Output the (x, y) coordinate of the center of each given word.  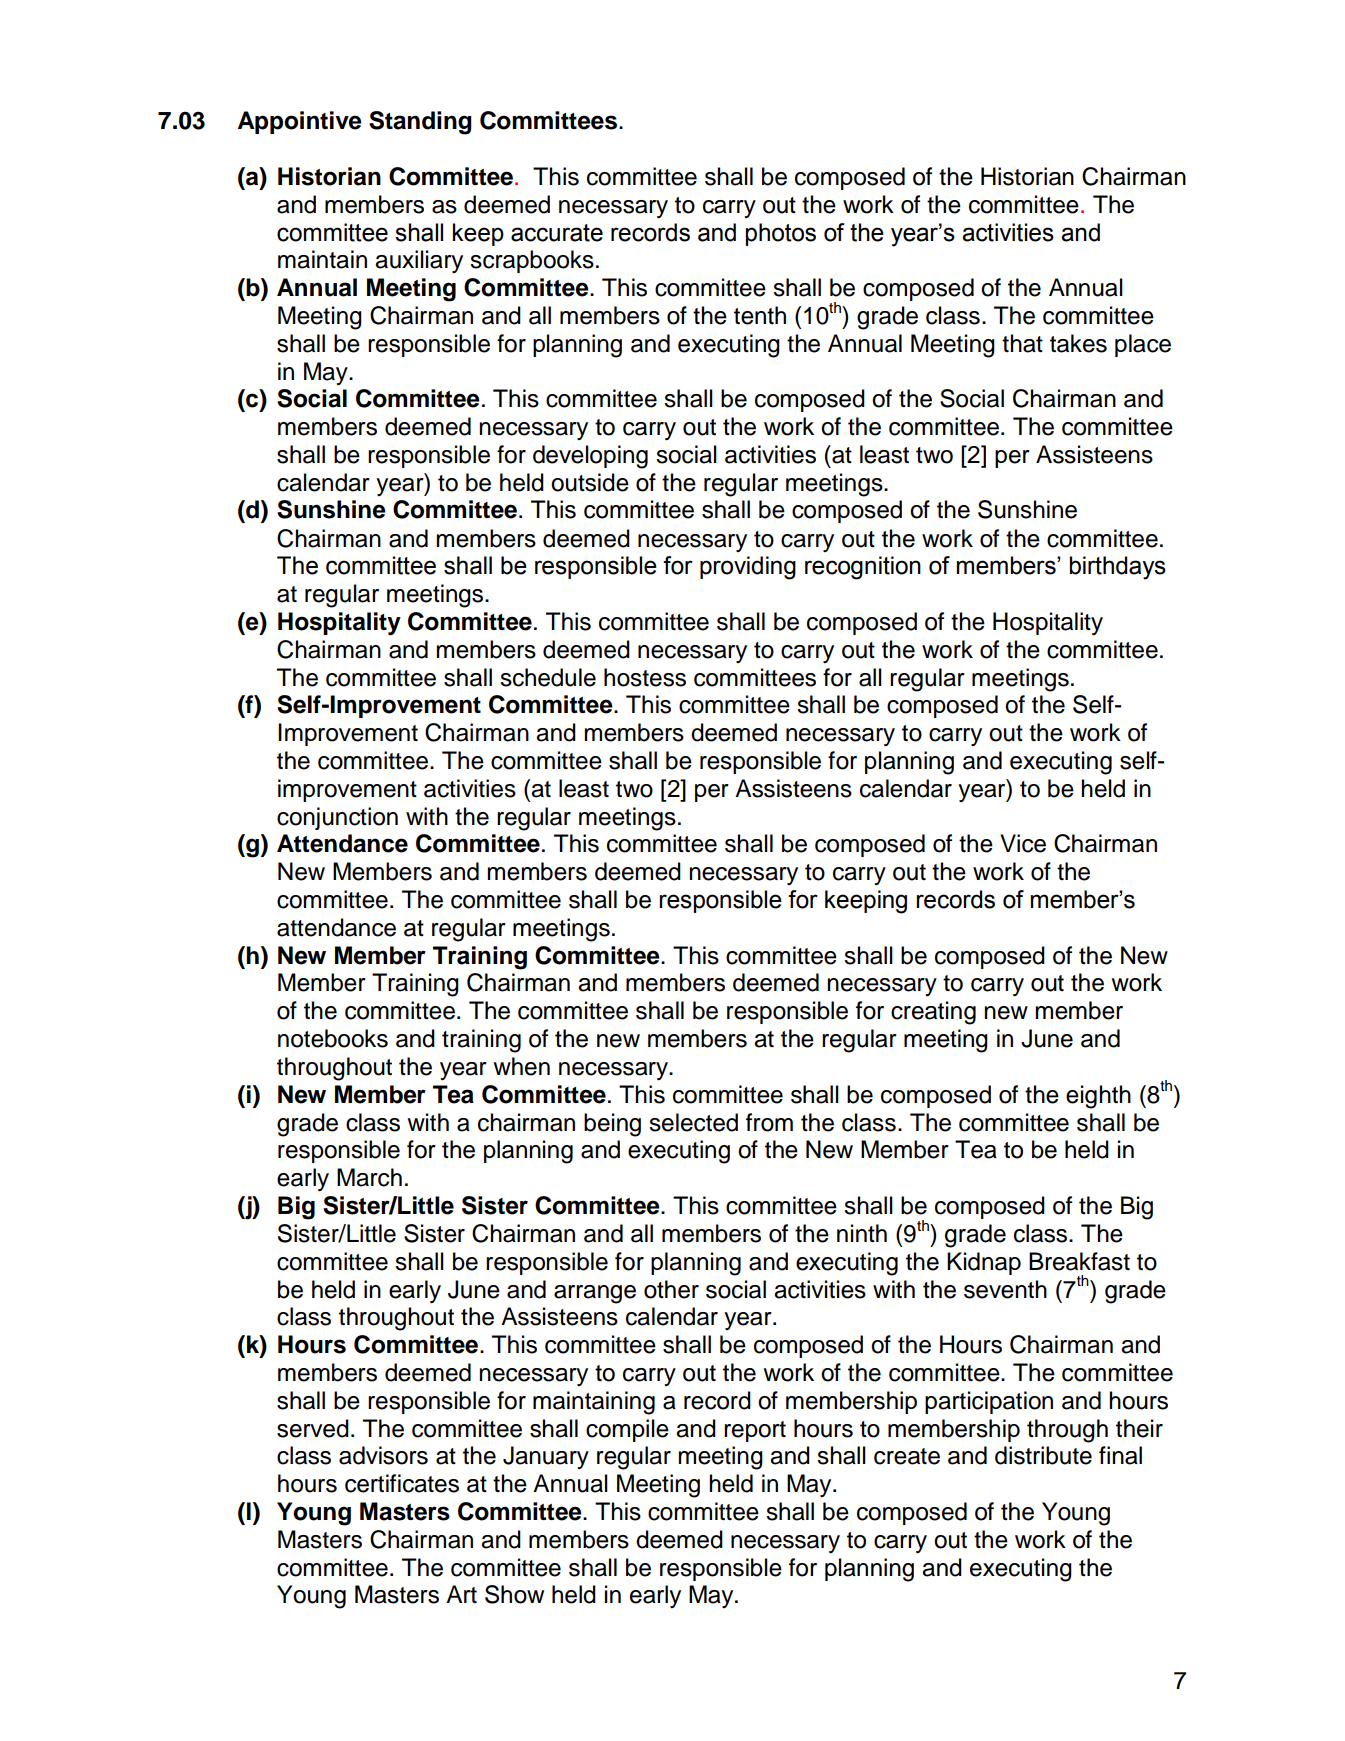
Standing (420, 123)
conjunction (337, 818)
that (1022, 343)
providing (748, 568)
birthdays (1118, 568)
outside (590, 482)
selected (693, 1122)
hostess (645, 677)
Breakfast (1079, 1261)
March (369, 1177)
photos (781, 234)
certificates (402, 1483)
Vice (1023, 843)
